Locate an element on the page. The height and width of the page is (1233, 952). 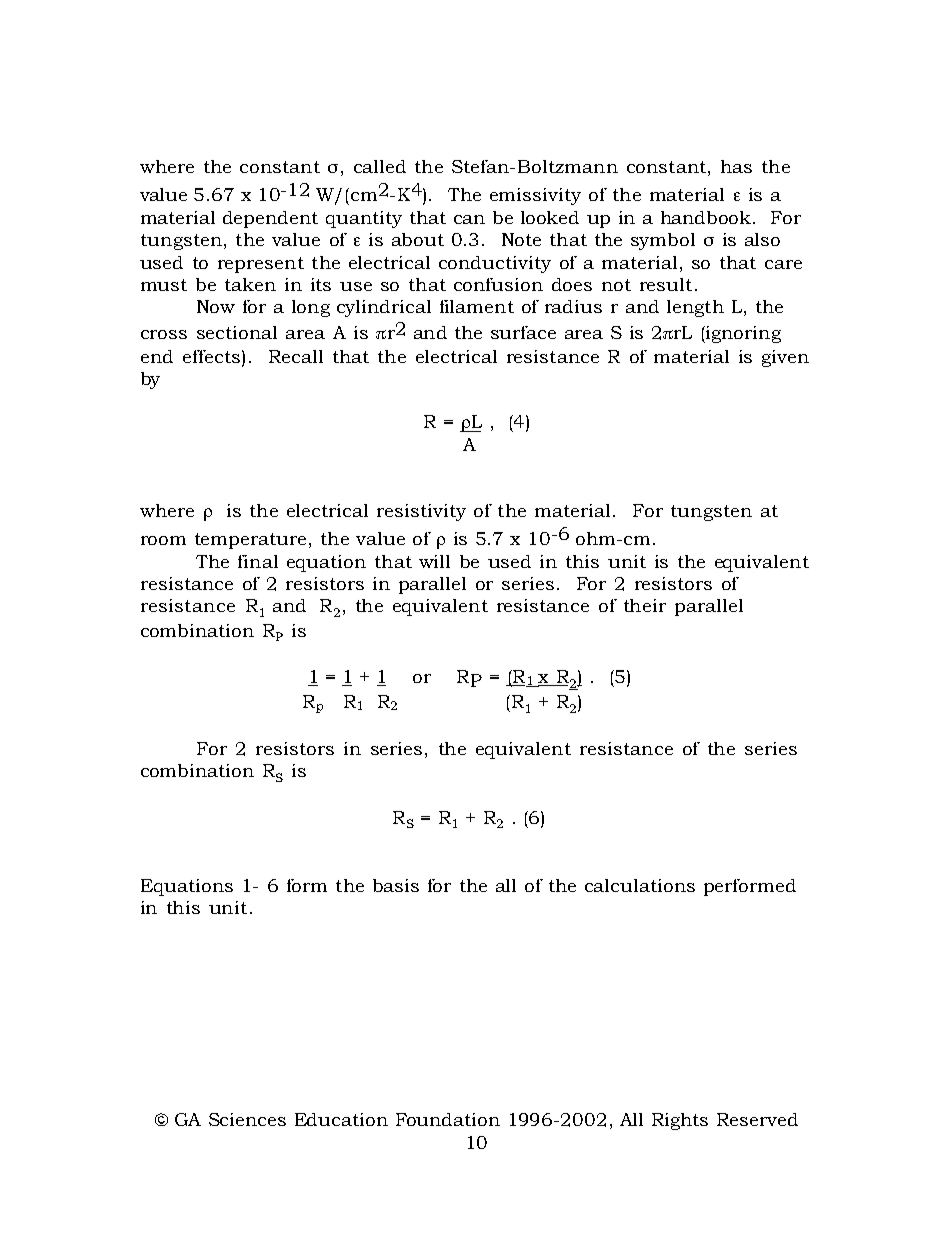
final is located at coordinates (258, 561).
